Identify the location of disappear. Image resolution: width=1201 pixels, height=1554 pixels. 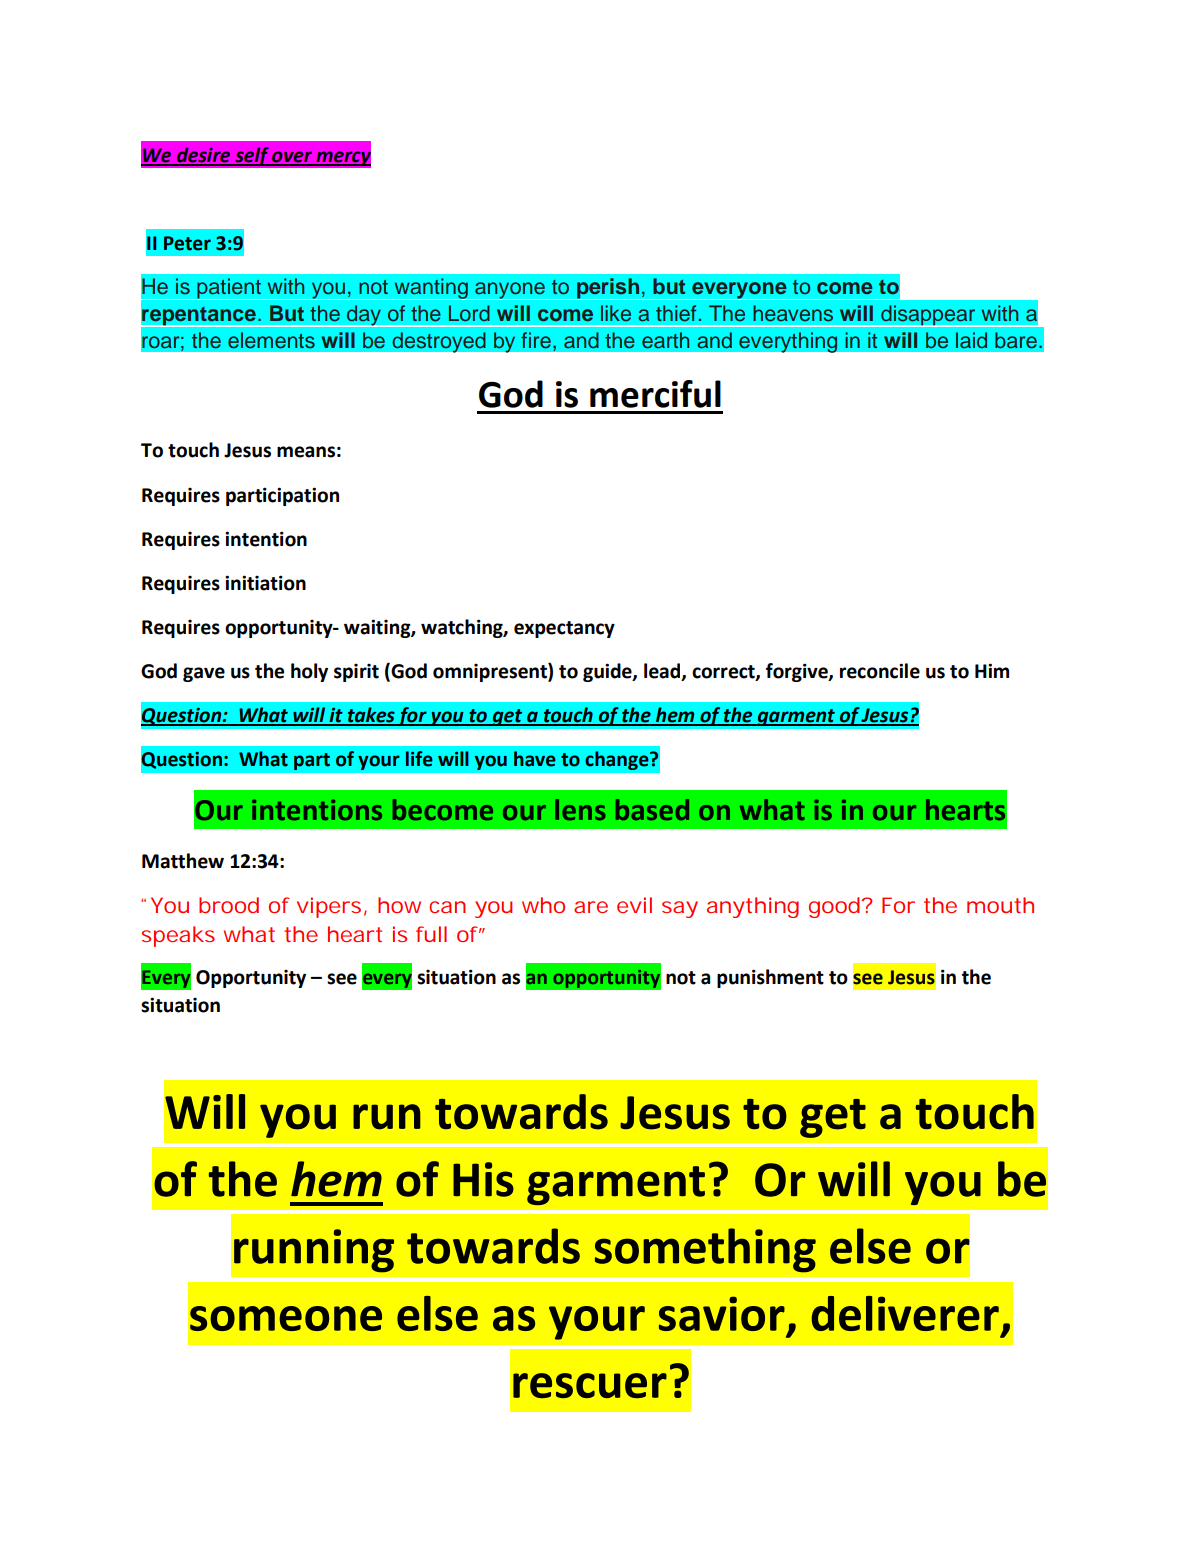
(928, 316).
